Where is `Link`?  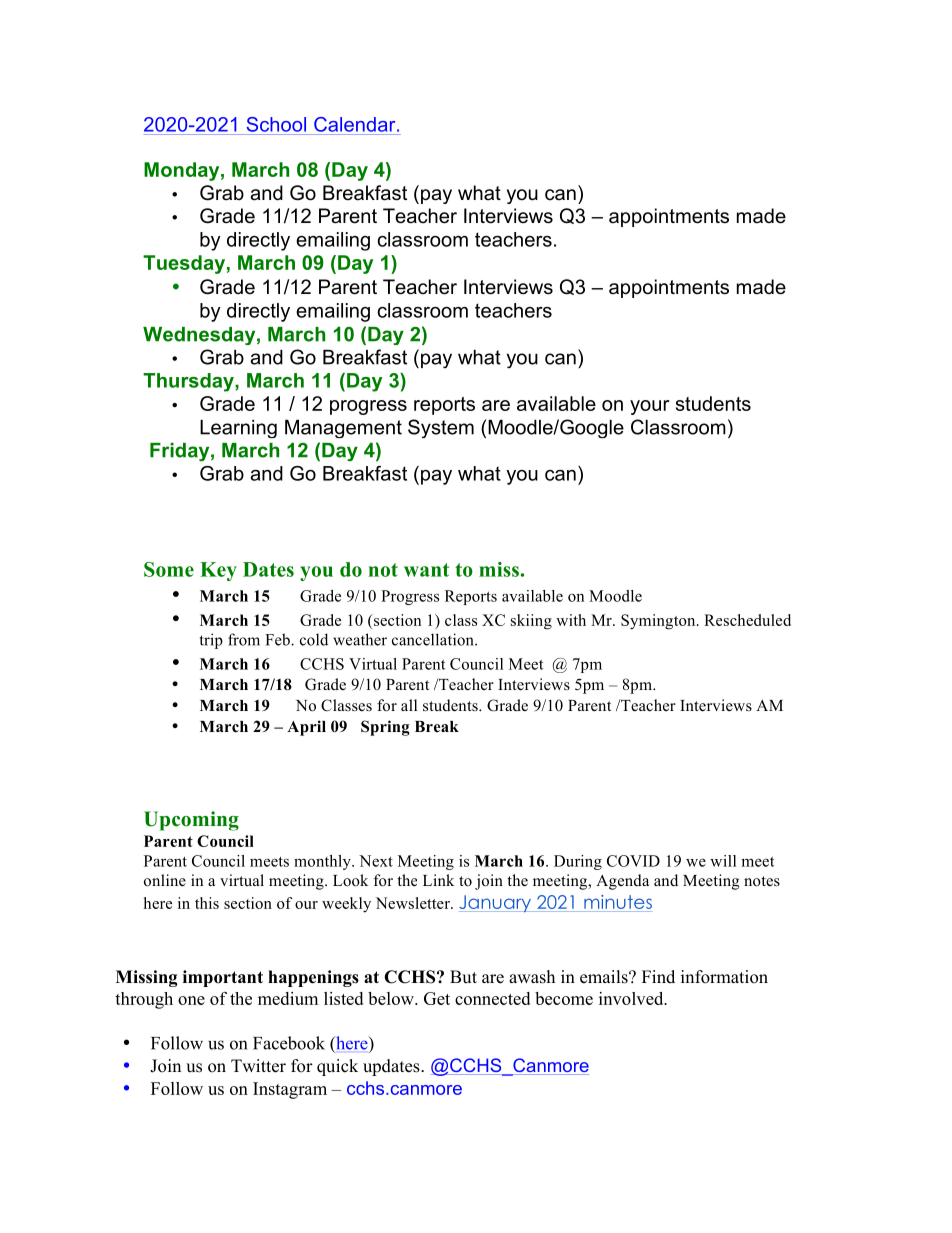
Link is located at coordinates (438, 880).
